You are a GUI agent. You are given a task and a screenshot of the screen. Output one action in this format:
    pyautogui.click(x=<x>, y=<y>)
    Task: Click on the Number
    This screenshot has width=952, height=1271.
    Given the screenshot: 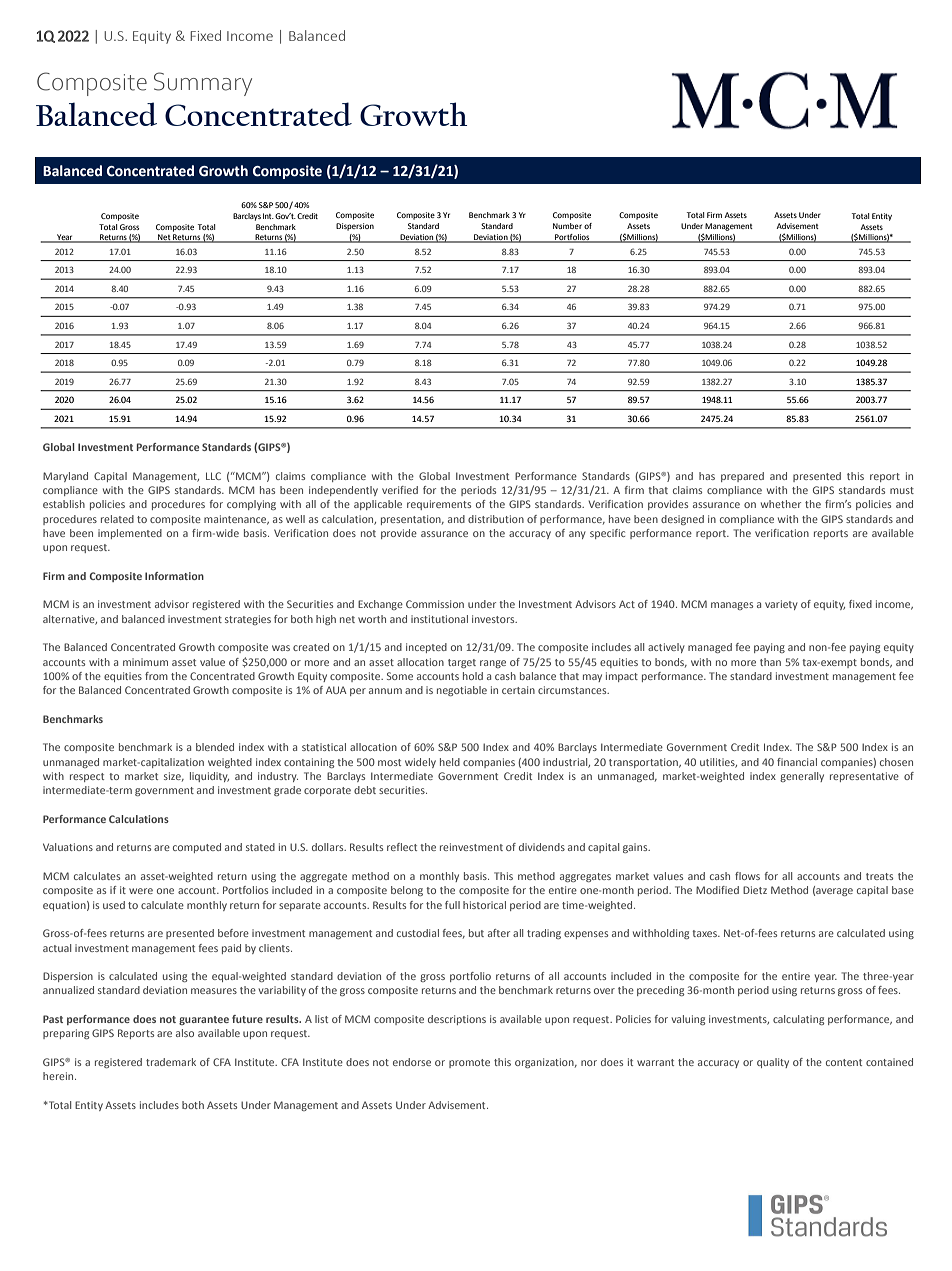 What is the action you would take?
    pyautogui.click(x=567, y=226)
